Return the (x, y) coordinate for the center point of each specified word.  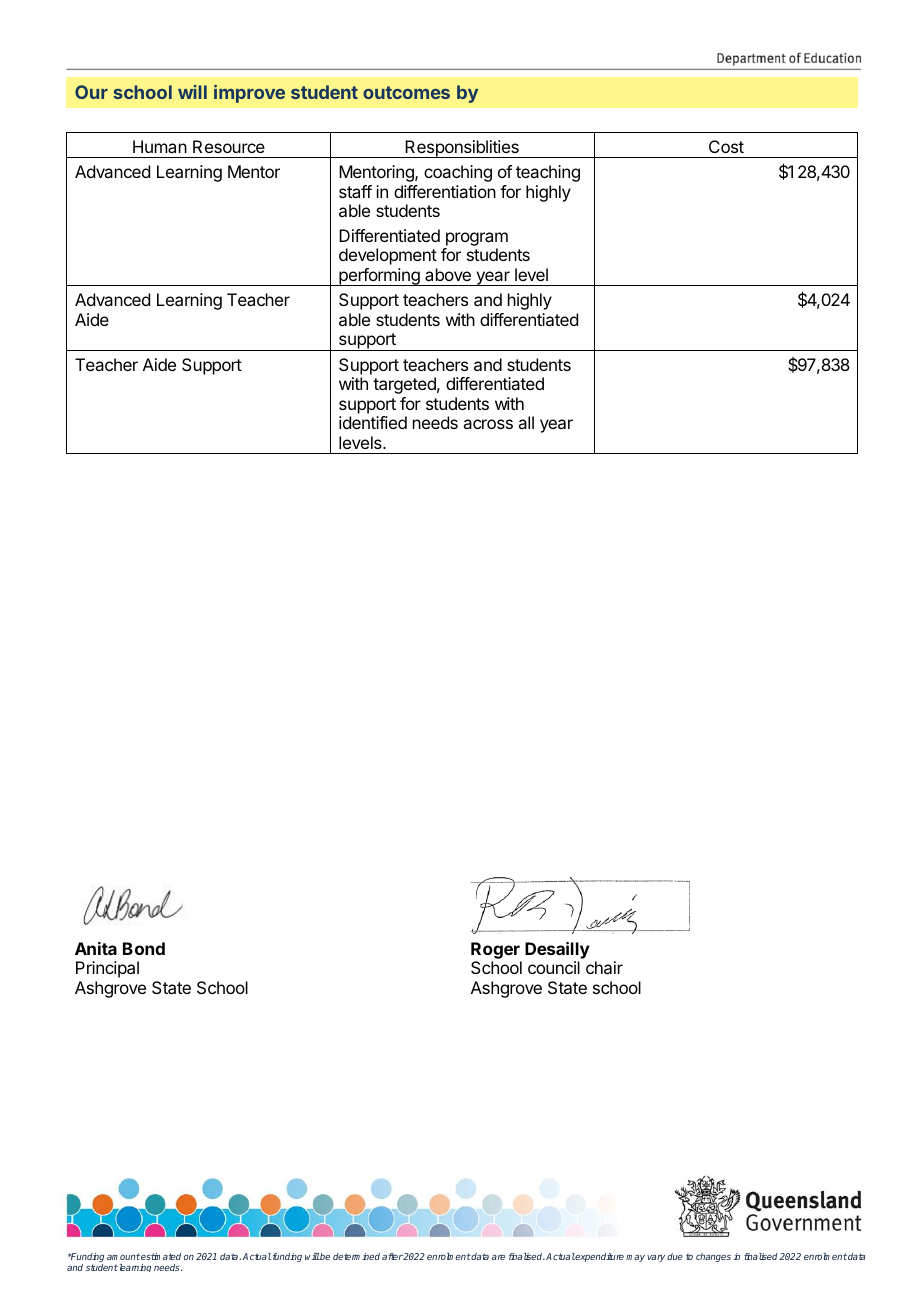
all (526, 422)
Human (160, 146)
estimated (161, 1256)
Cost (726, 146)
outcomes (406, 92)
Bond (144, 948)
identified (373, 422)
